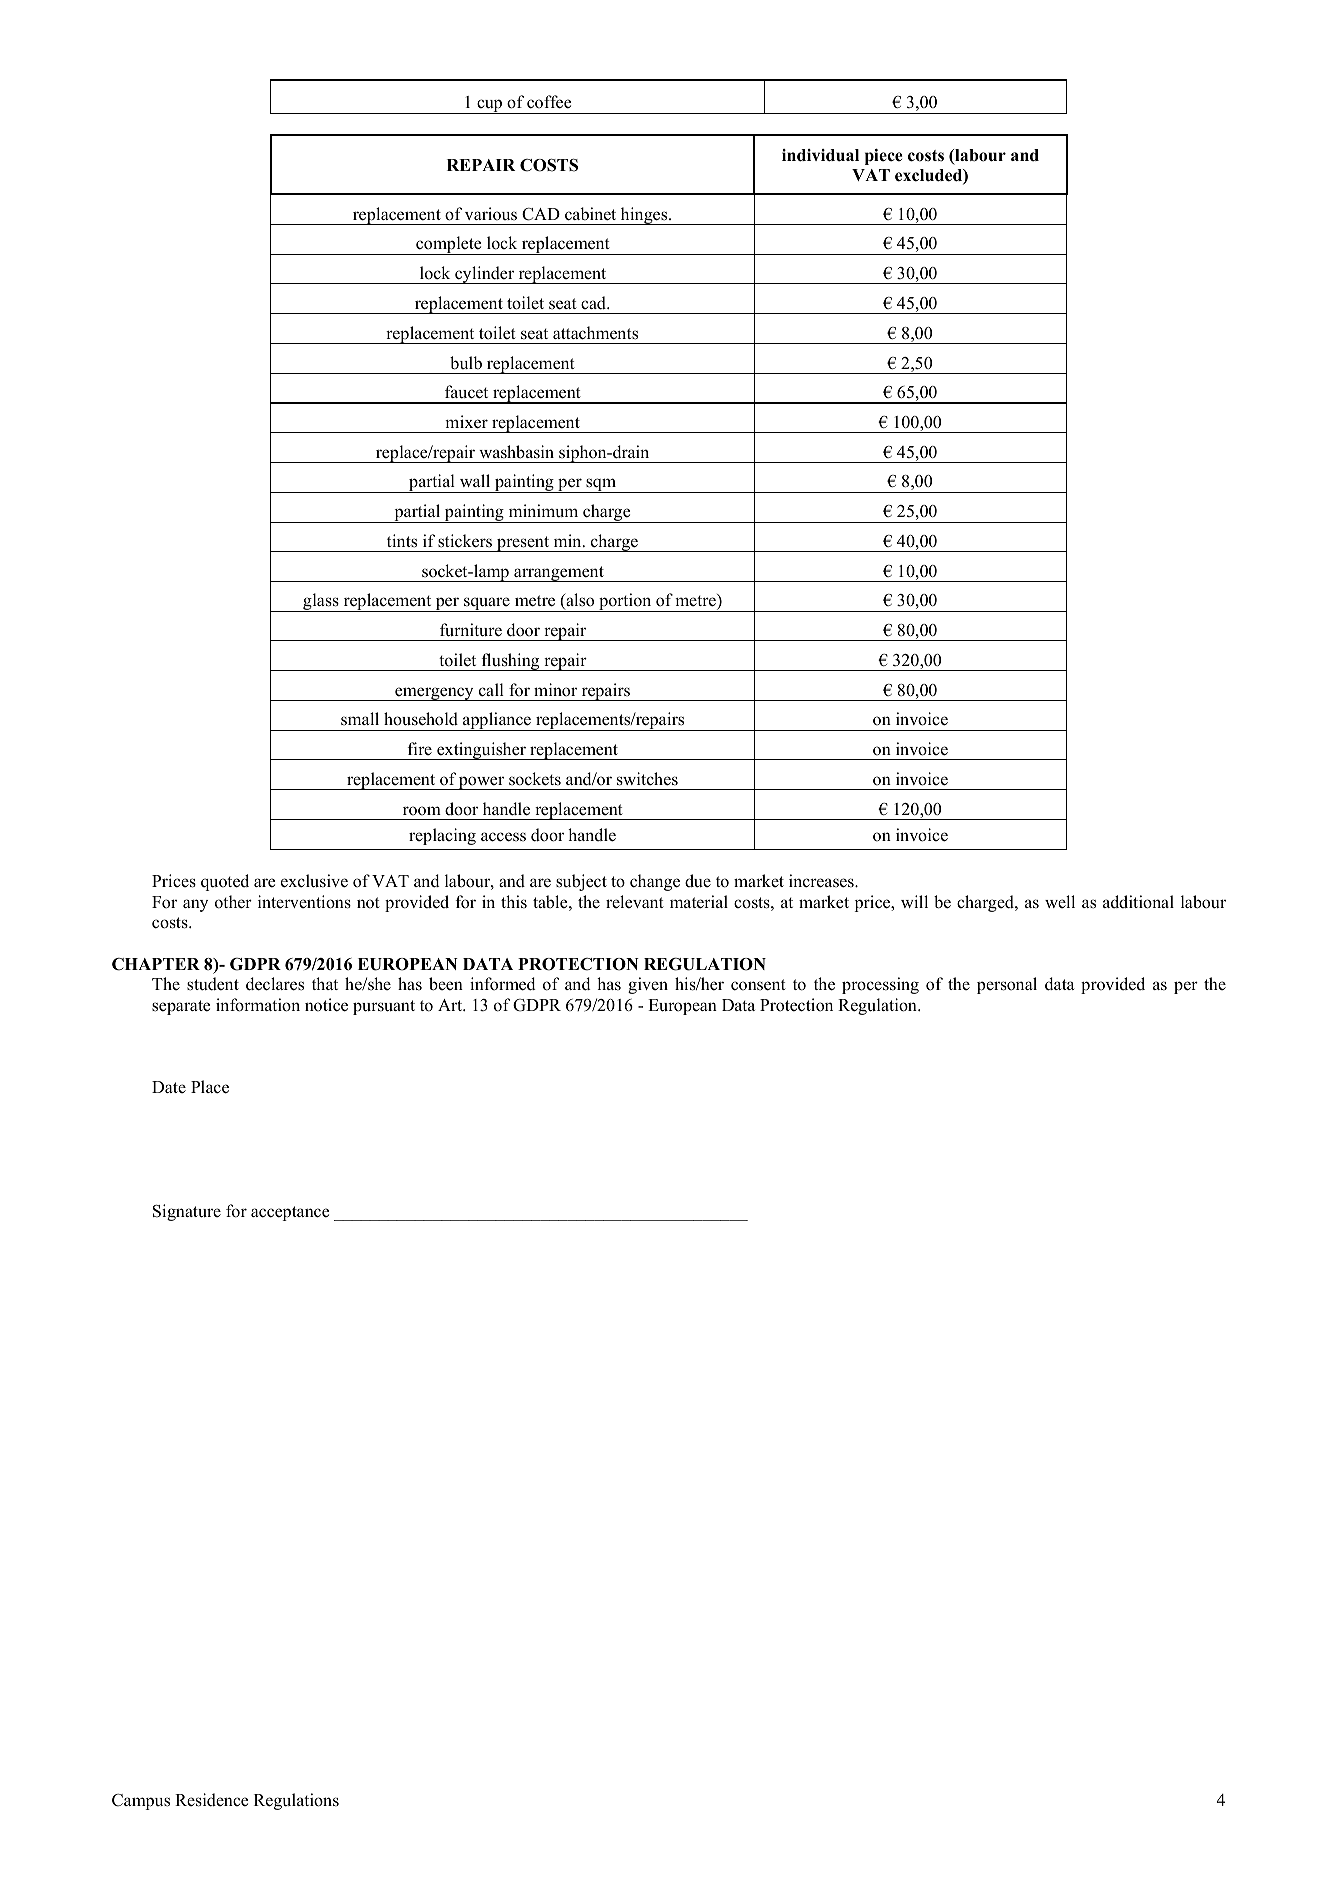 This screenshot has width=1337, height=1890. Describe the element at coordinates (449, 245) in the screenshot. I see `complete` at that location.
